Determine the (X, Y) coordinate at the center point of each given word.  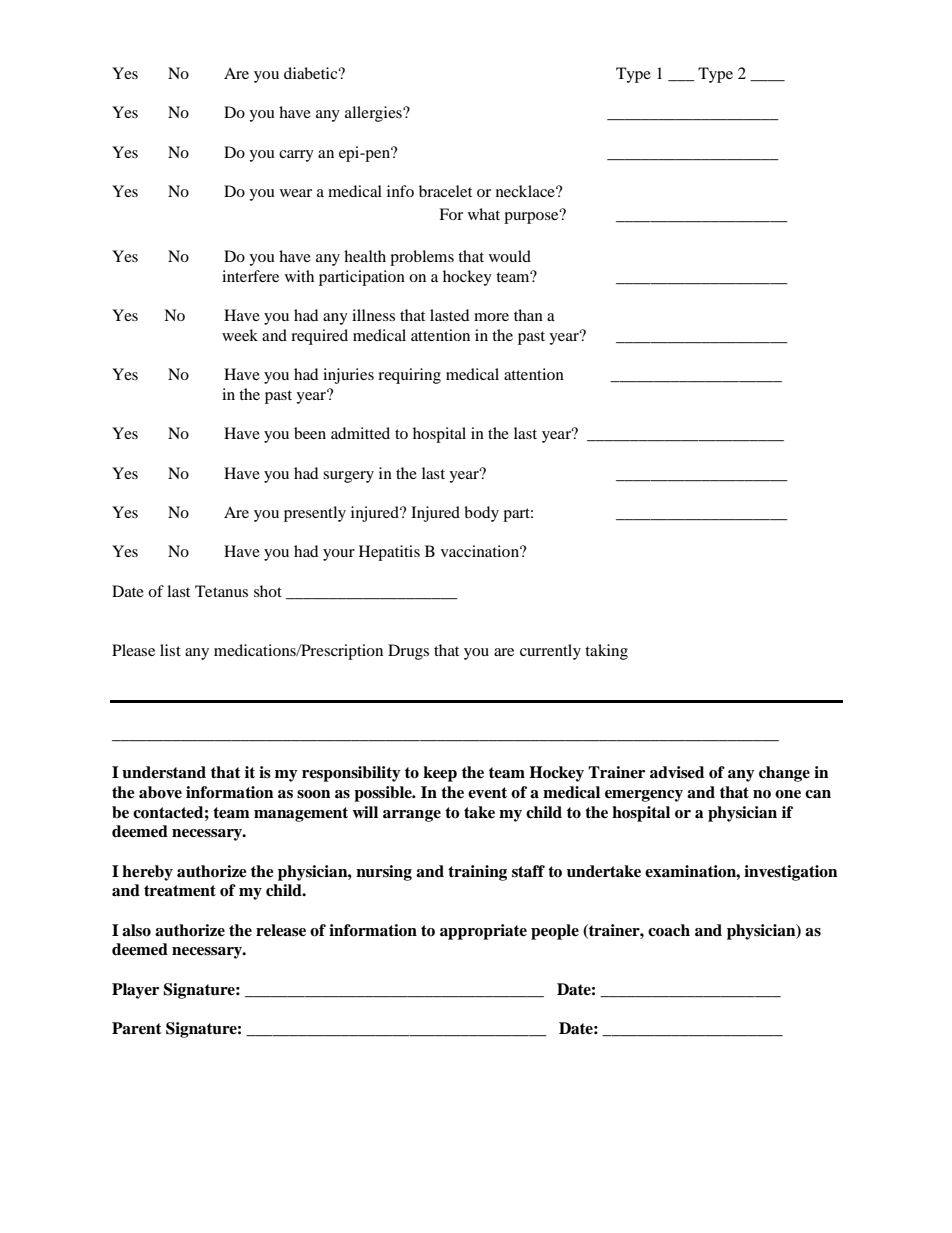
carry (296, 156)
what (484, 214)
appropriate (483, 932)
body (481, 514)
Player (135, 991)
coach (669, 930)
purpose (532, 217)
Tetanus (221, 591)
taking (606, 652)
